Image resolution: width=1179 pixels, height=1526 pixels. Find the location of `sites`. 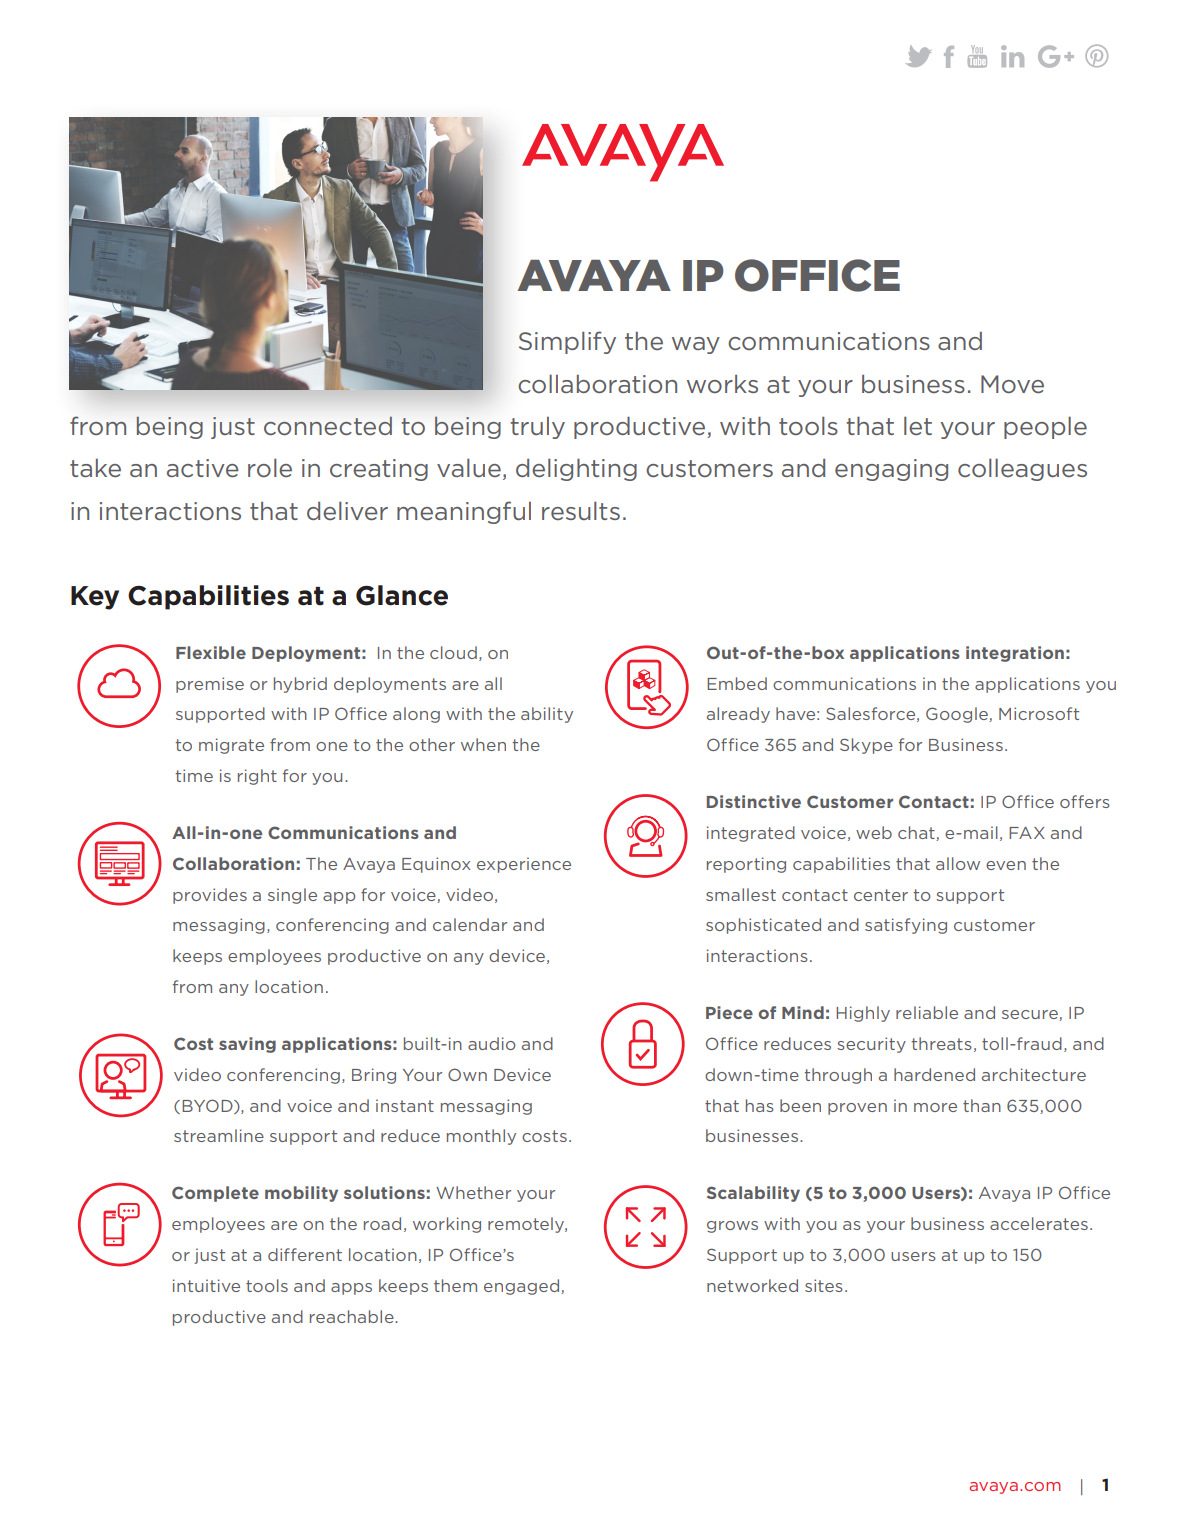

sites is located at coordinates (824, 1285).
